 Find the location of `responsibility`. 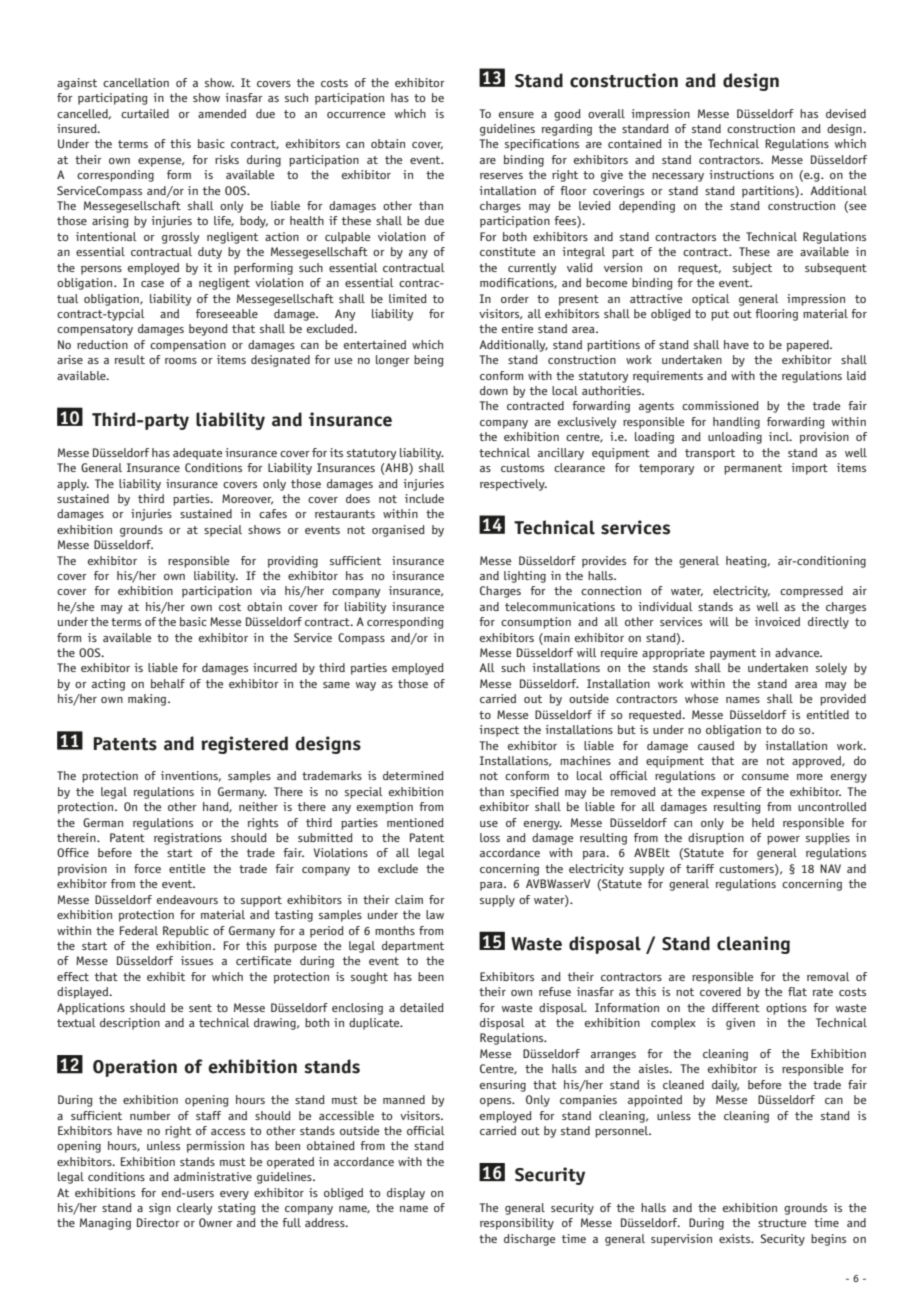

responsibility is located at coordinates (517, 1224).
